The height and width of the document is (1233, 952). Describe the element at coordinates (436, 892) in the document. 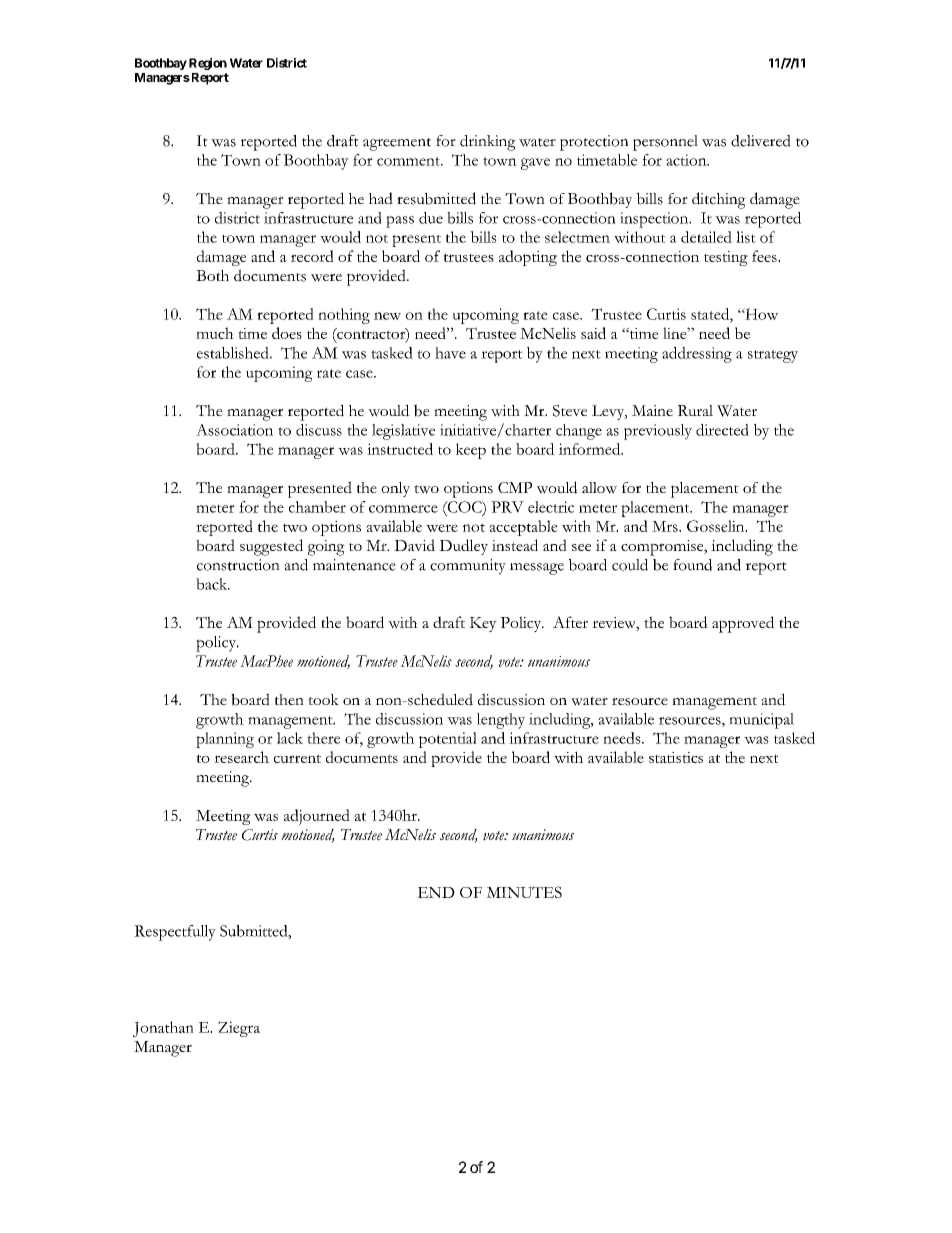

I see `END` at that location.
